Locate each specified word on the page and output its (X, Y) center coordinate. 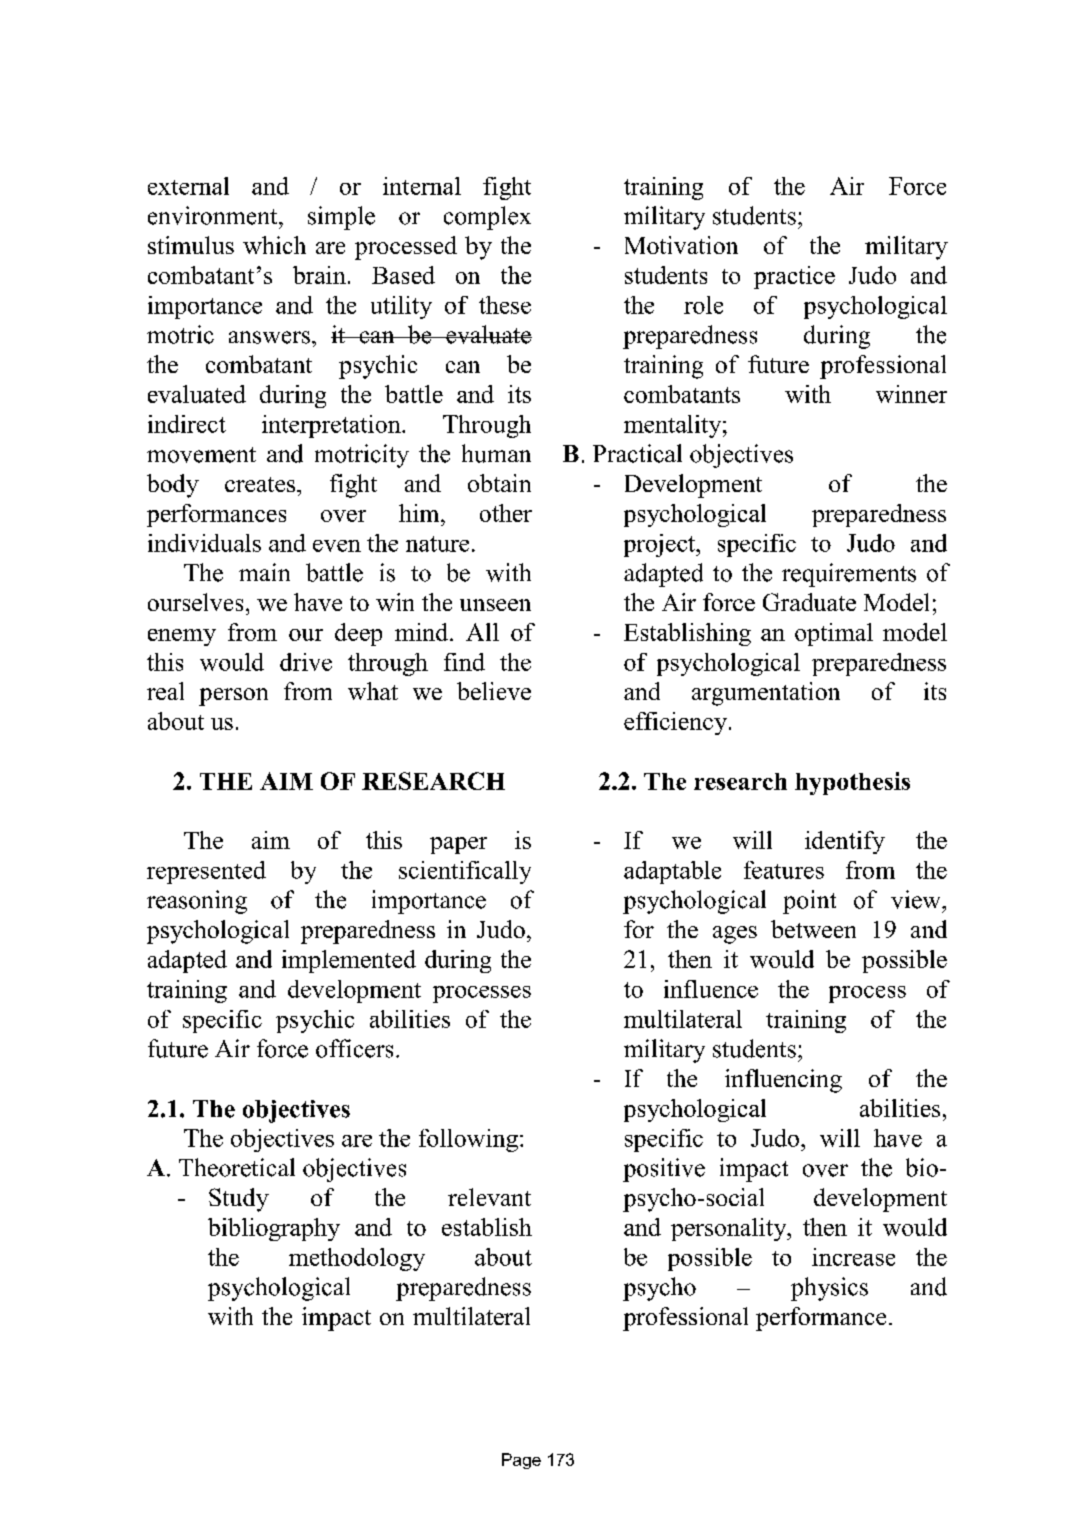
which (274, 245)
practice (794, 277)
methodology (357, 1259)
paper (458, 845)
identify (845, 842)
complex (487, 218)
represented (206, 872)
